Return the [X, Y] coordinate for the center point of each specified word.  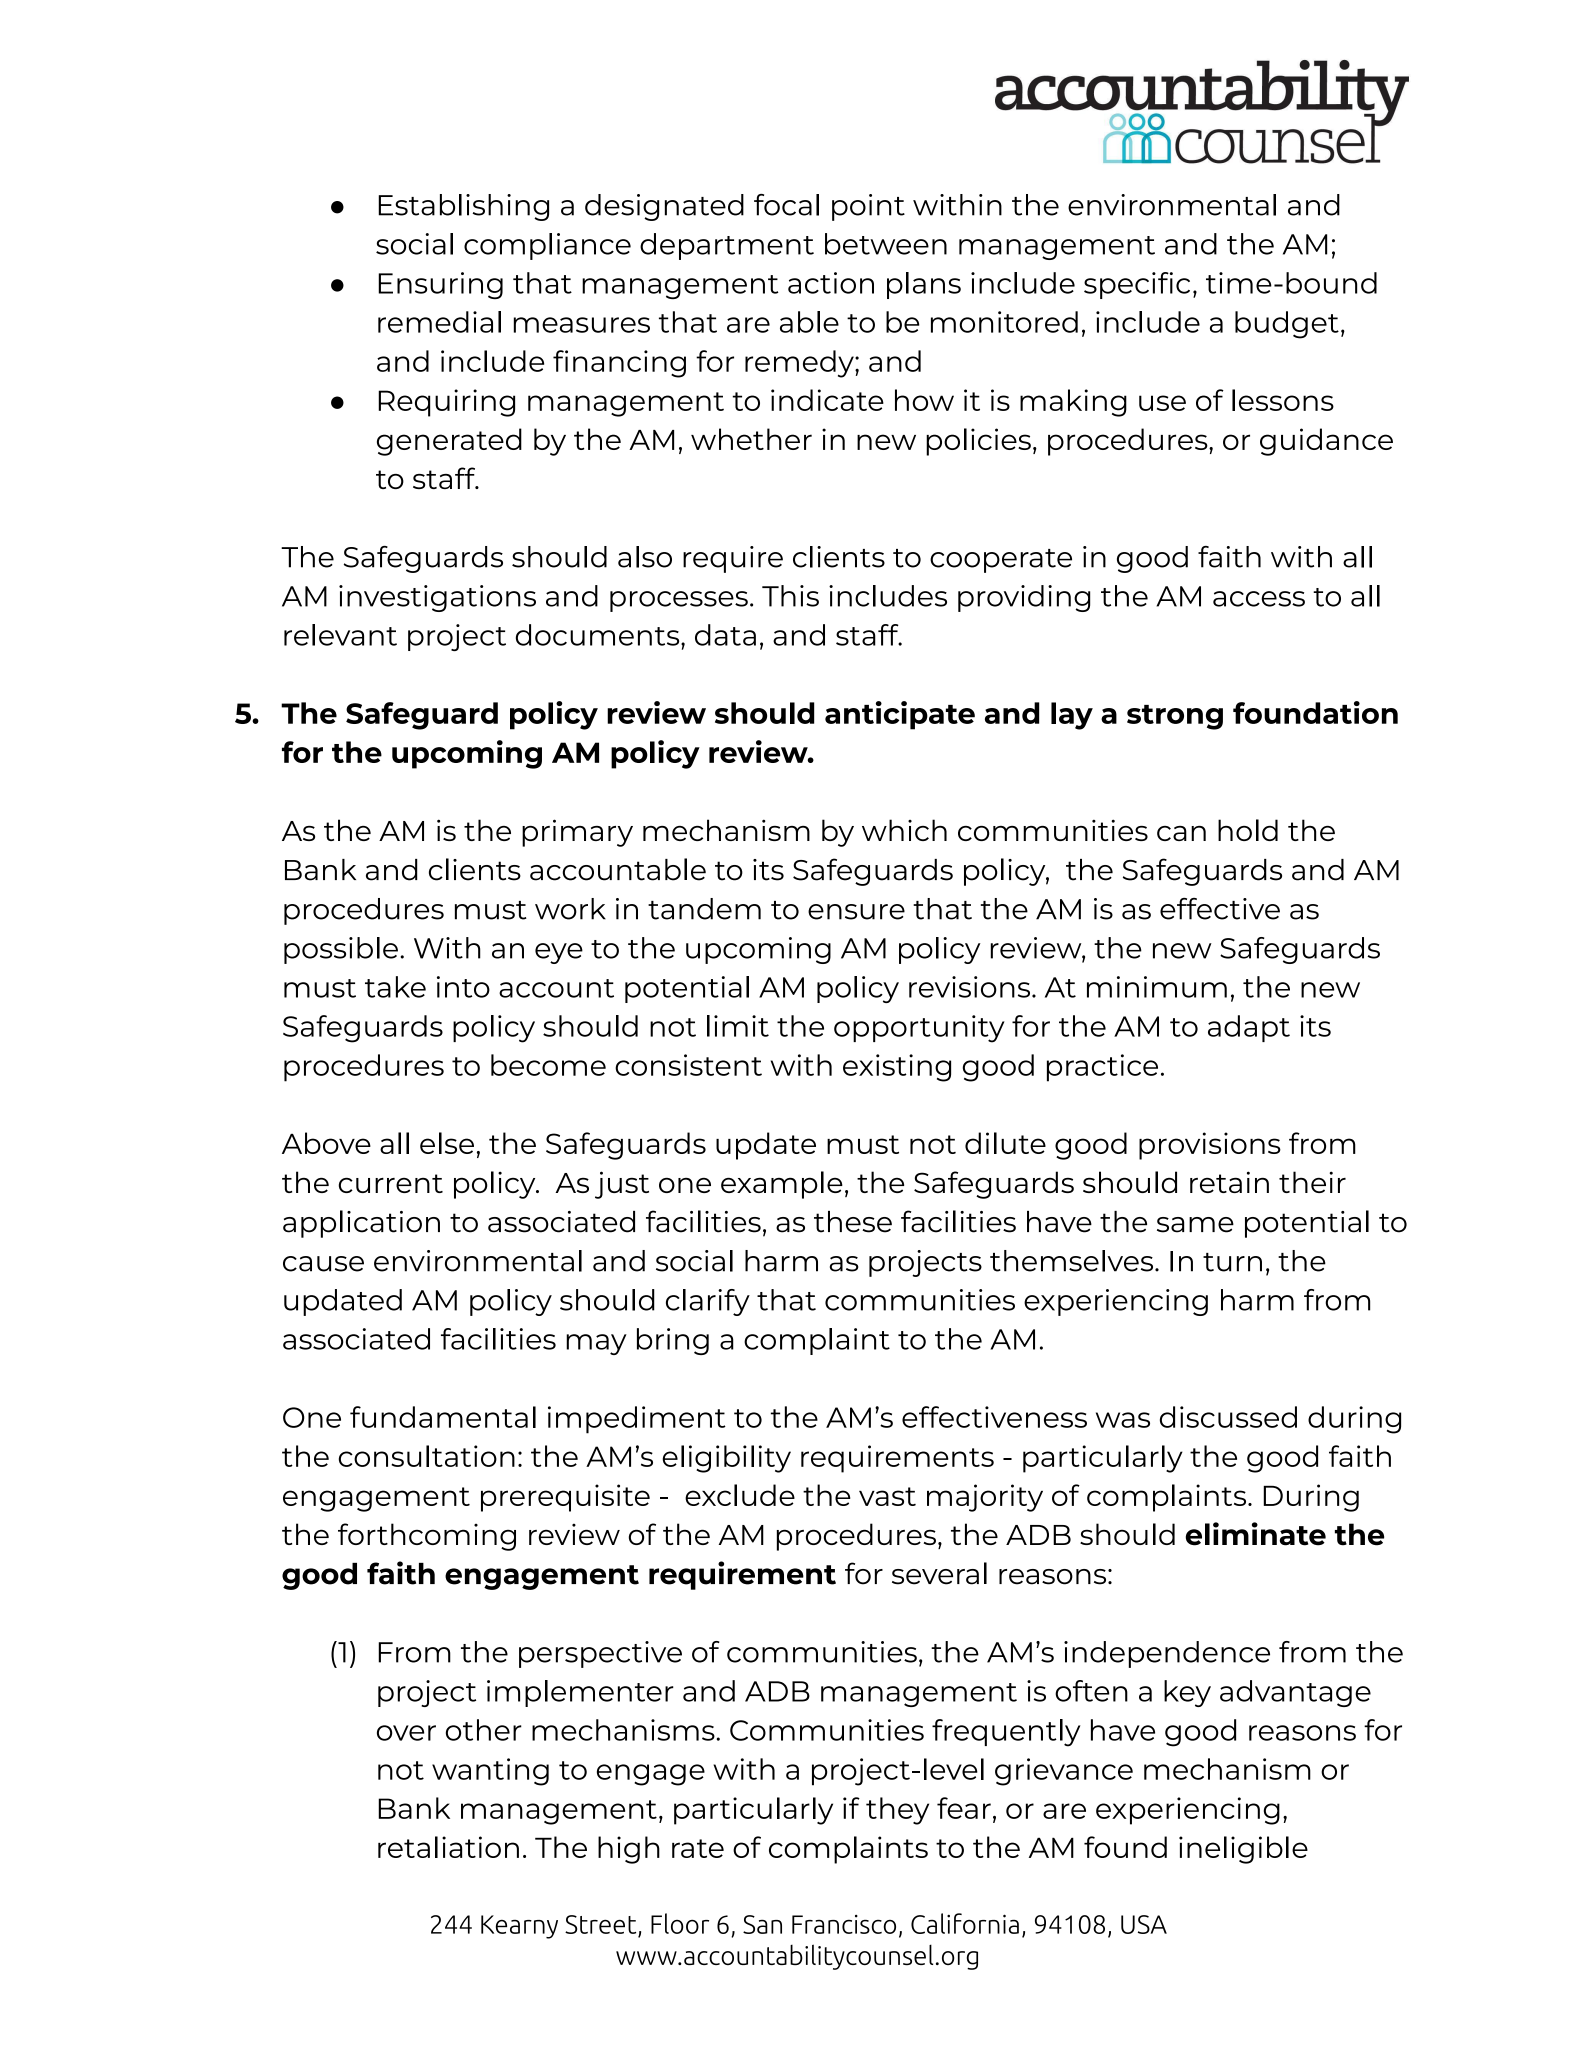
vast [887, 1496]
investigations [437, 598]
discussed [1228, 1417]
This [790, 596]
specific [1137, 285]
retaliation [448, 1847]
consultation [427, 1456]
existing [897, 1068]
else [447, 1143]
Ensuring [440, 285]
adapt [1249, 1028]
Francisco [844, 1924]
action [831, 283]
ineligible [1243, 1850]
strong [1175, 717]
